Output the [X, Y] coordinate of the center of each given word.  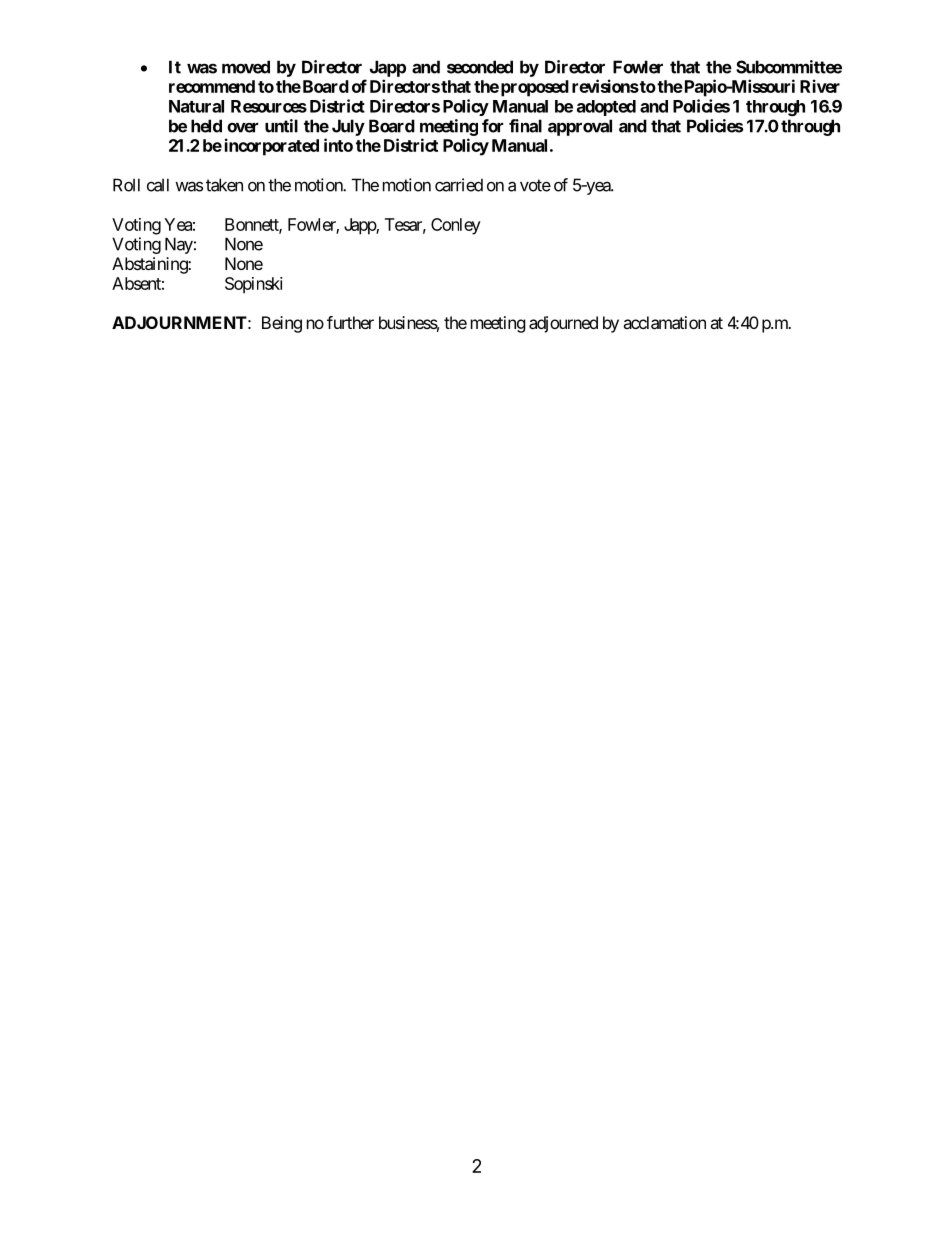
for [492, 126]
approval [580, 127]
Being [282, 324]
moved [246, 67]
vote [535, 185]
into [338, 145]
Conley [456, 226]
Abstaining [150, 265]
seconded [480, 67]
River [820, 86]
